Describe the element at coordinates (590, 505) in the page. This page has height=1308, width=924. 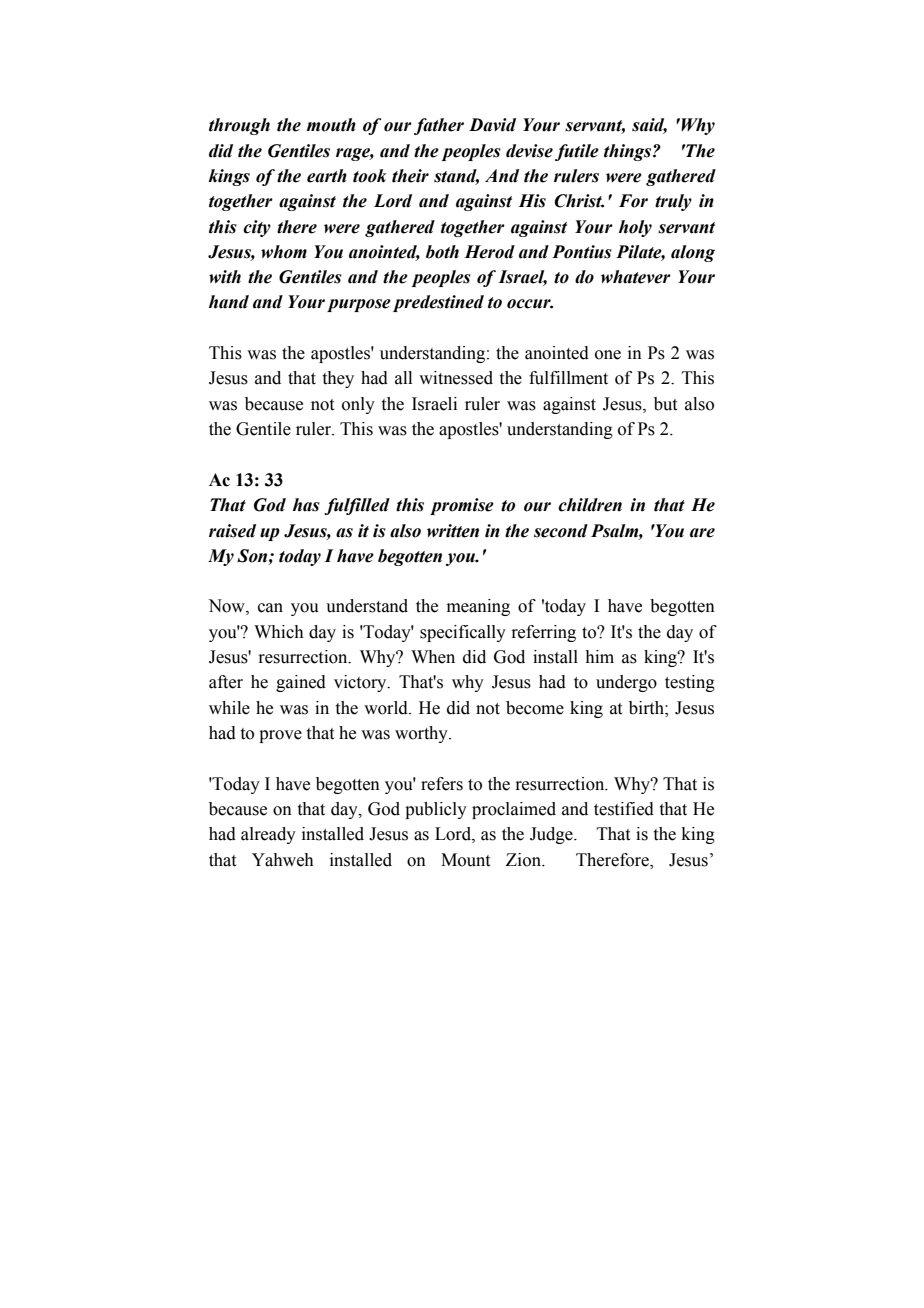
I see `children` at that location.
